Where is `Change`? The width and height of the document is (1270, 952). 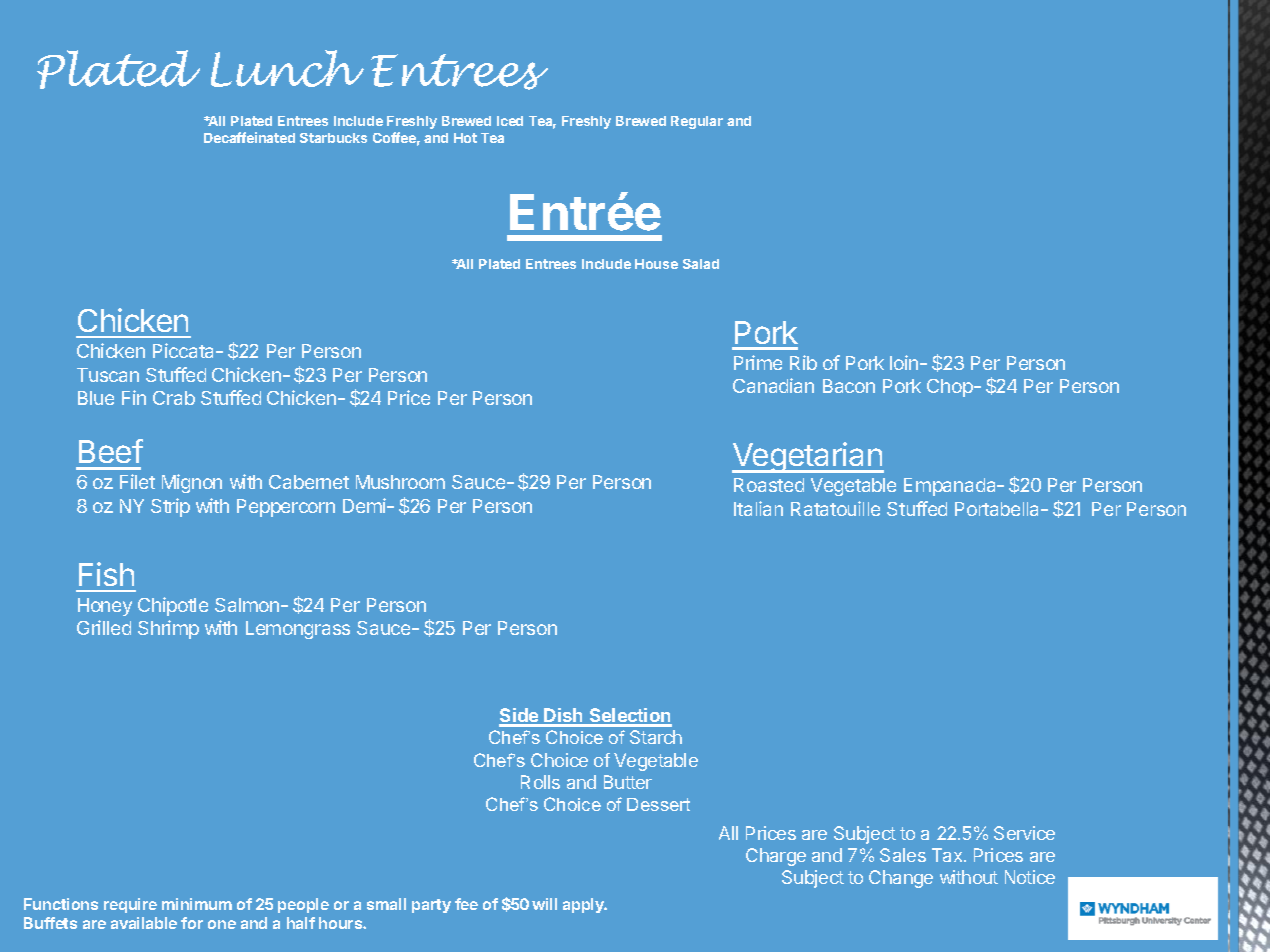 Change is located at coordinates (901, 879).
